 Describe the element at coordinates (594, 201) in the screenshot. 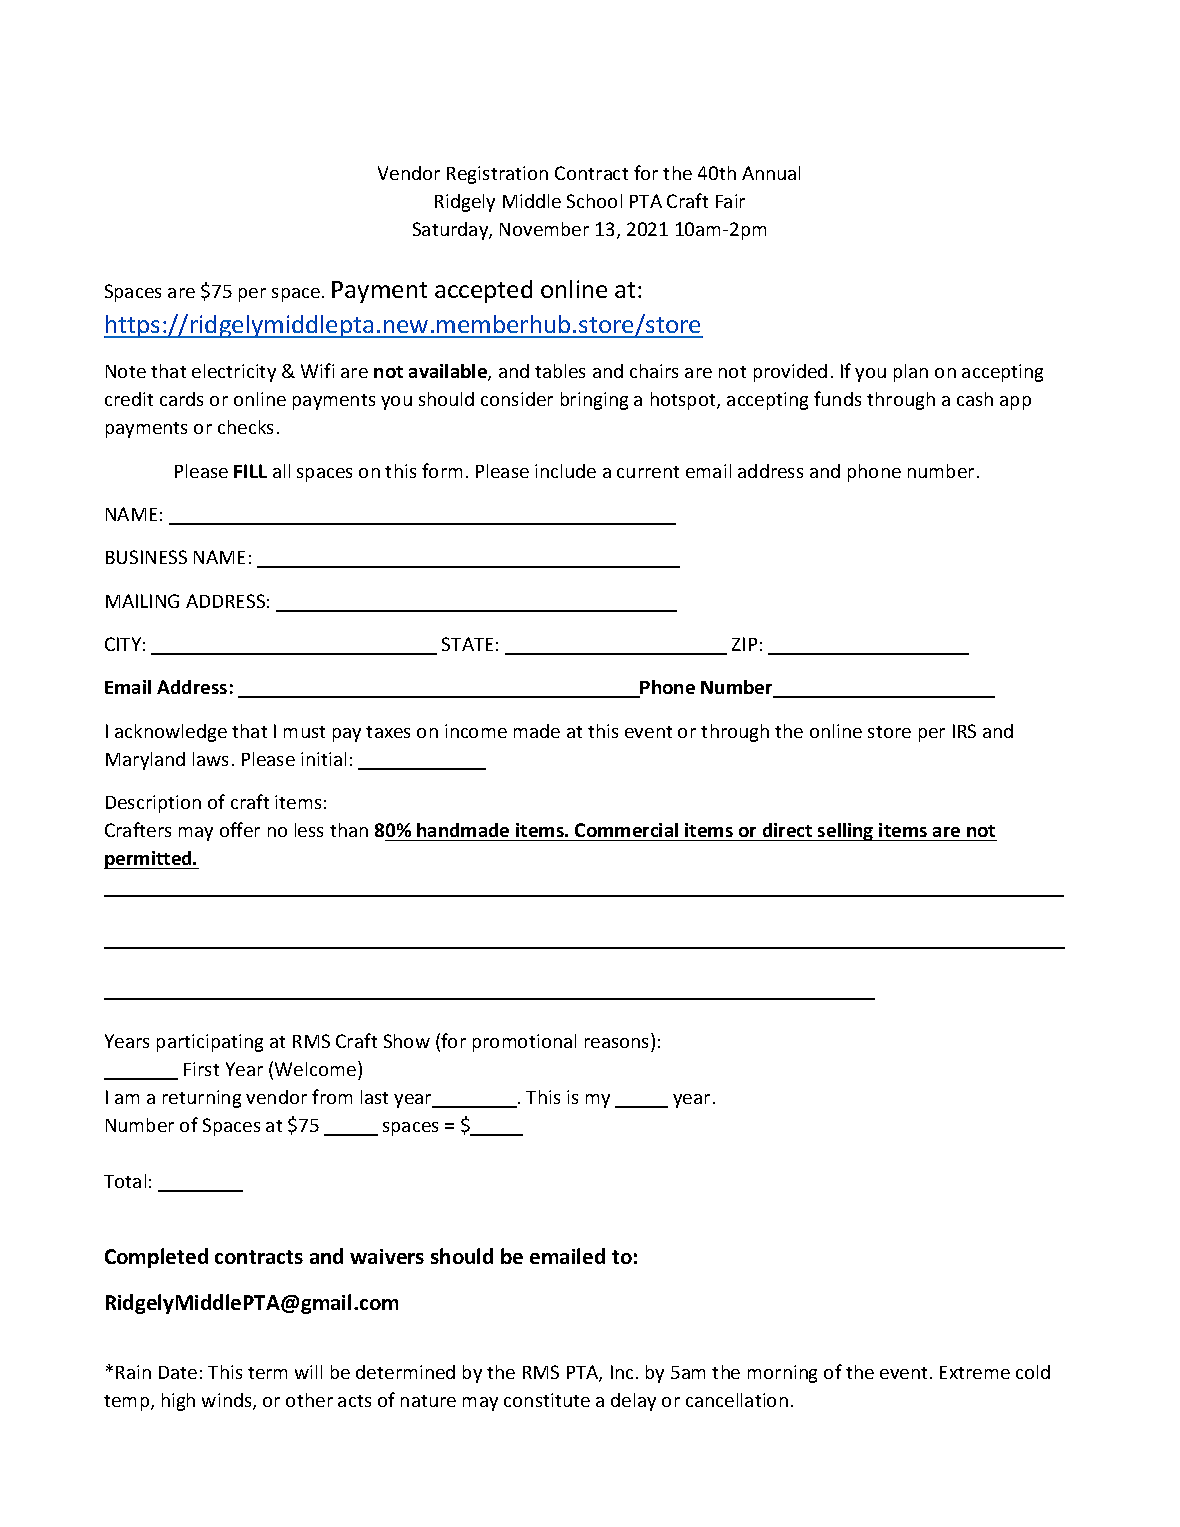

I see `School` at that location.
